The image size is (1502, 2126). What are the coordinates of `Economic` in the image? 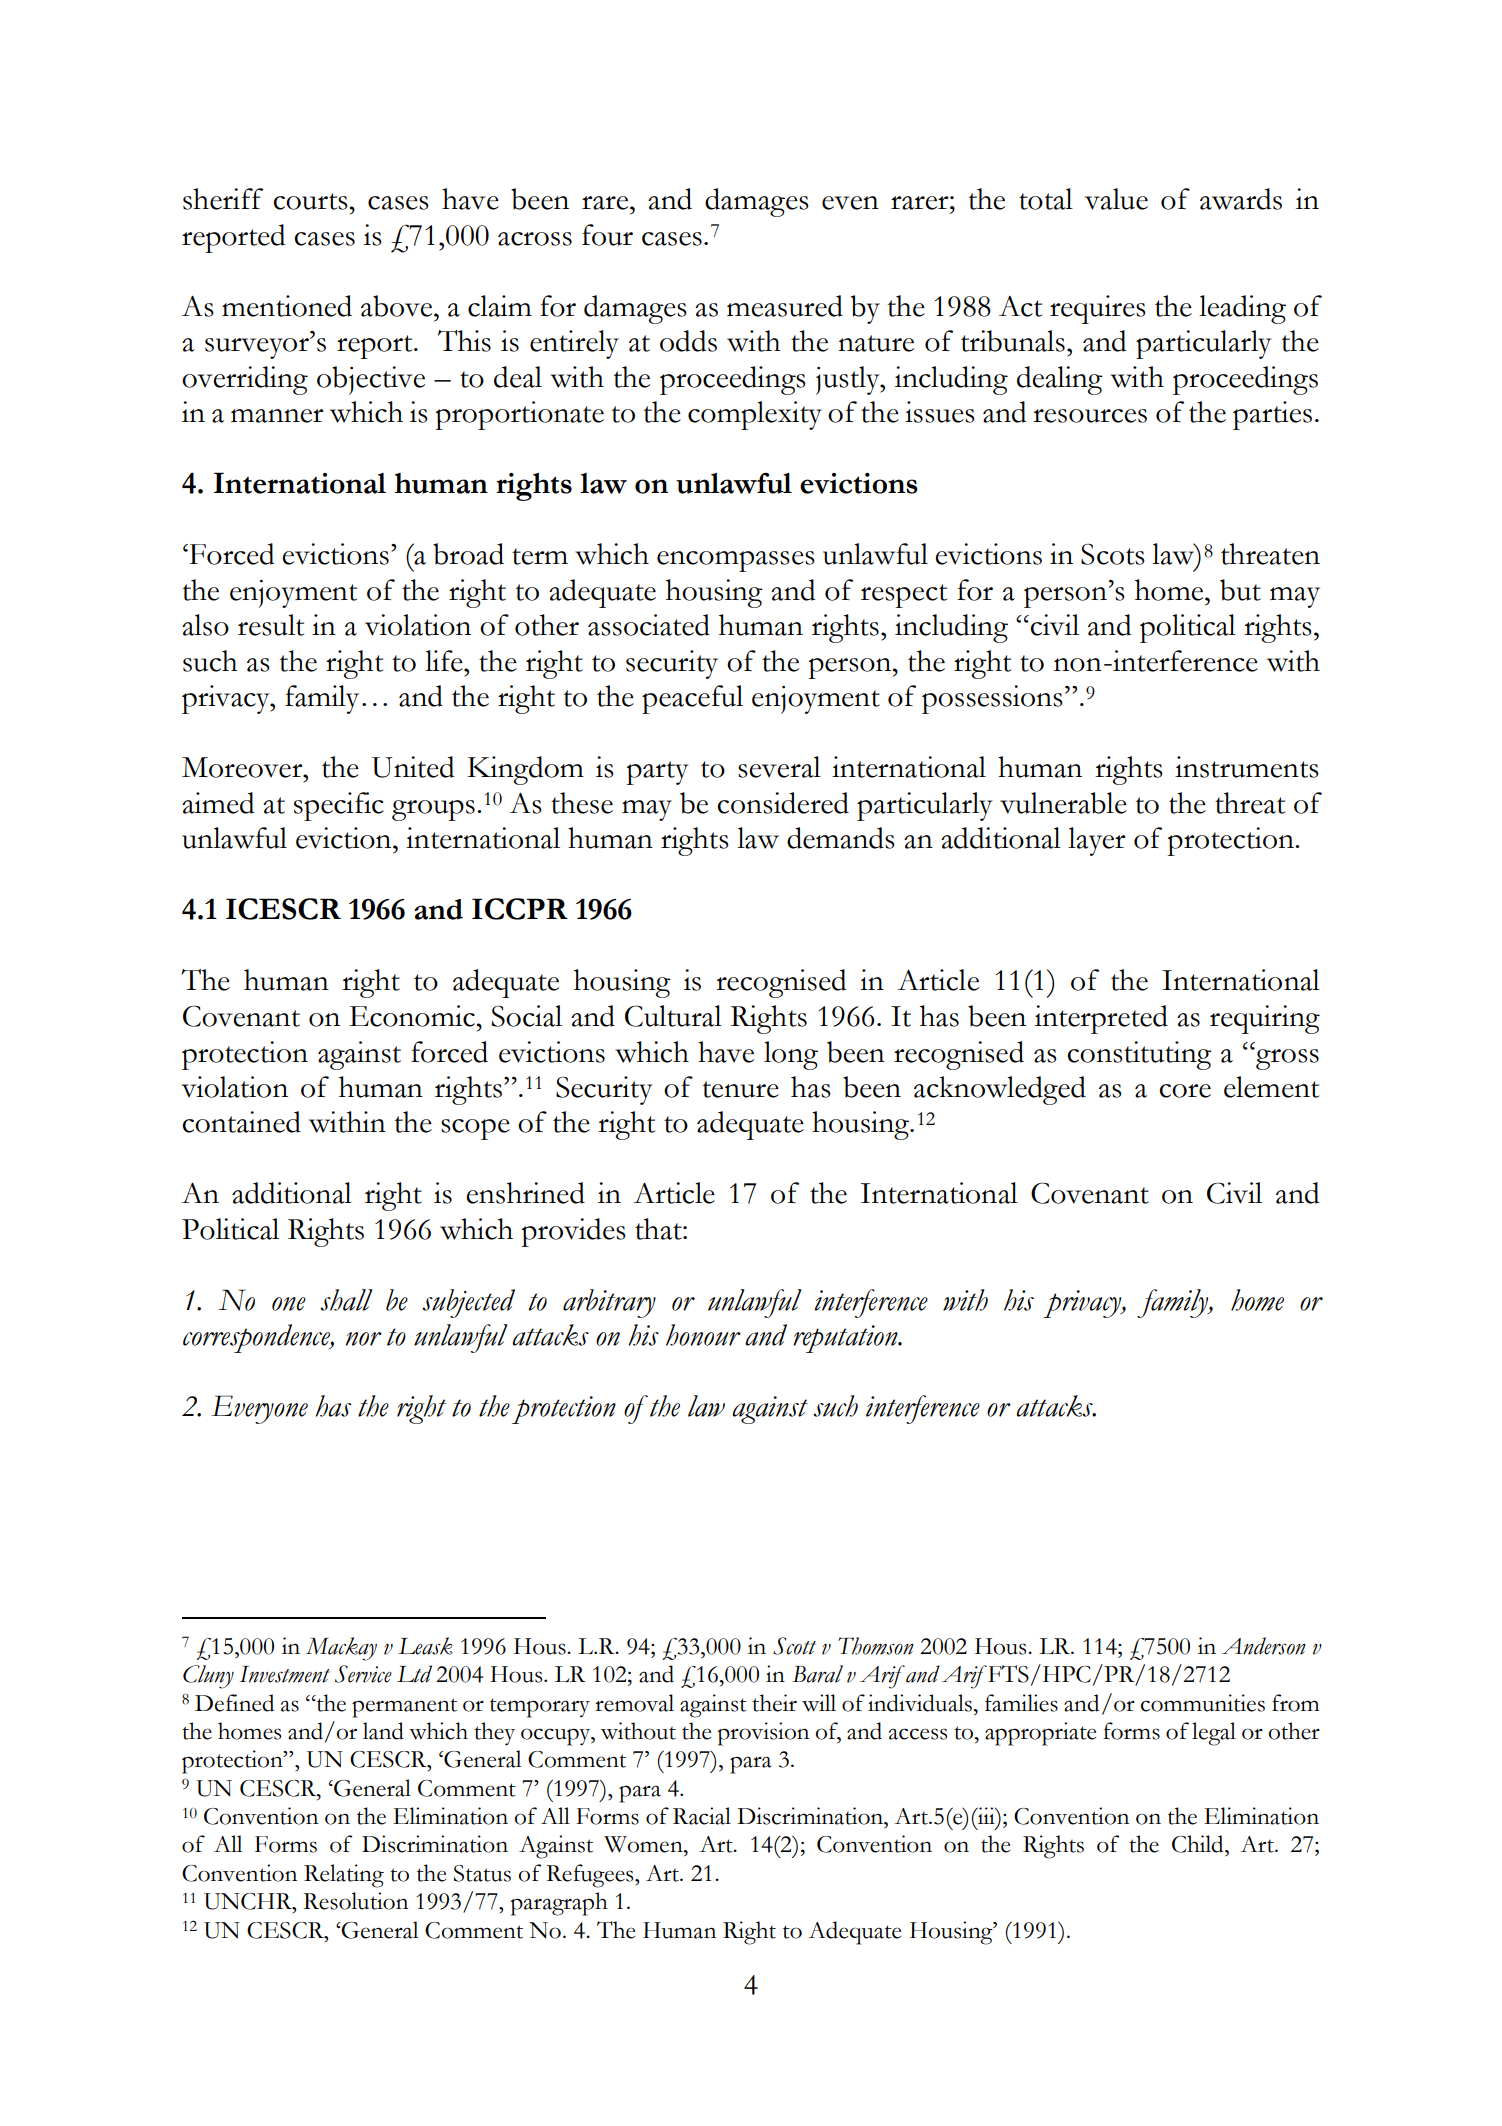 It's located at (412, 1016).
